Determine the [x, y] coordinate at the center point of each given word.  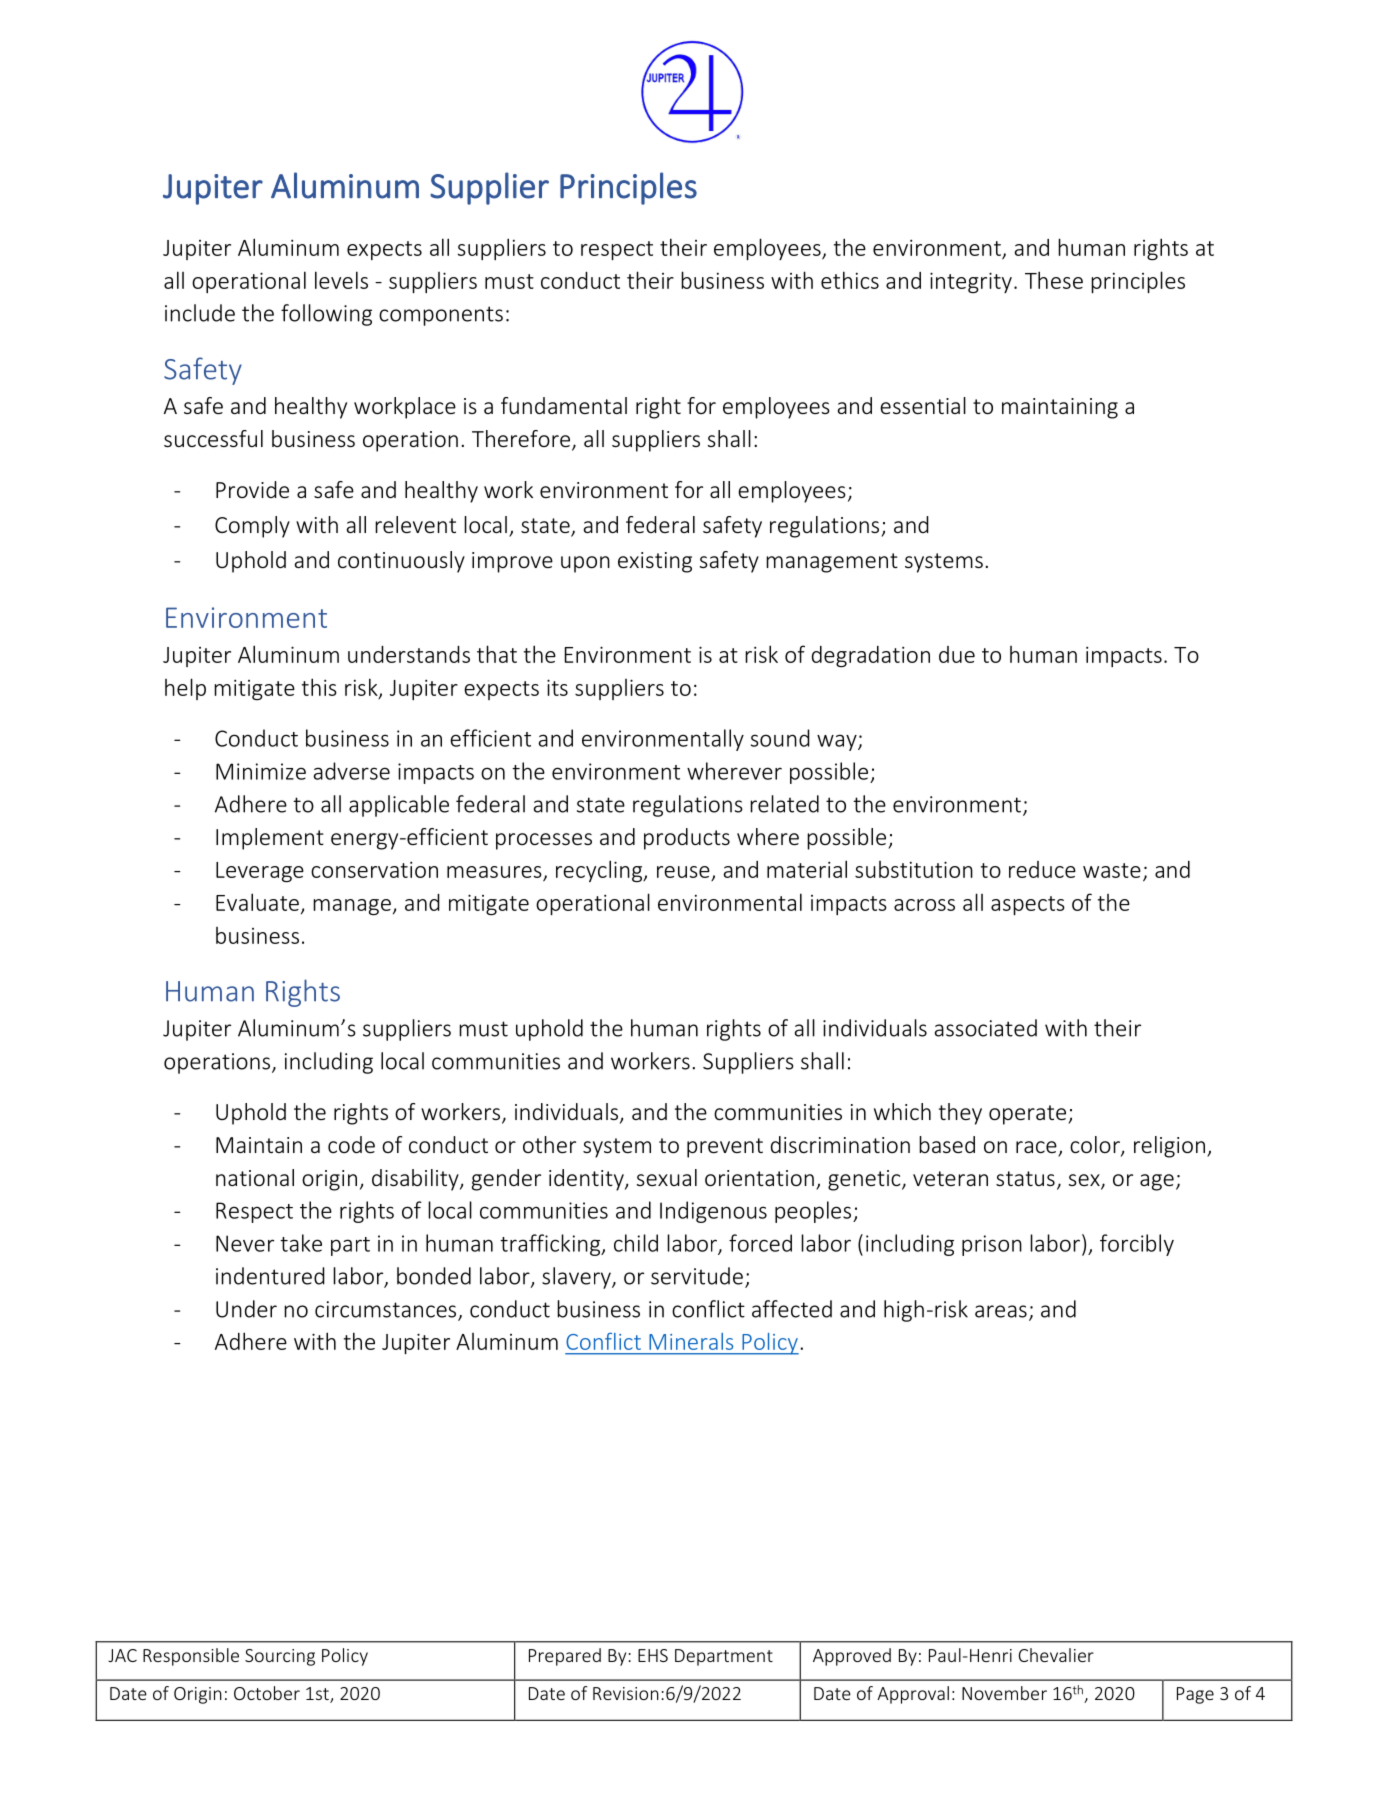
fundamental [564, 405]
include [200, 313]
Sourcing [280, 1657]
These [1054, 280]
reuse [684, 873]
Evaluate [257, 902]
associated [986, 1028]
